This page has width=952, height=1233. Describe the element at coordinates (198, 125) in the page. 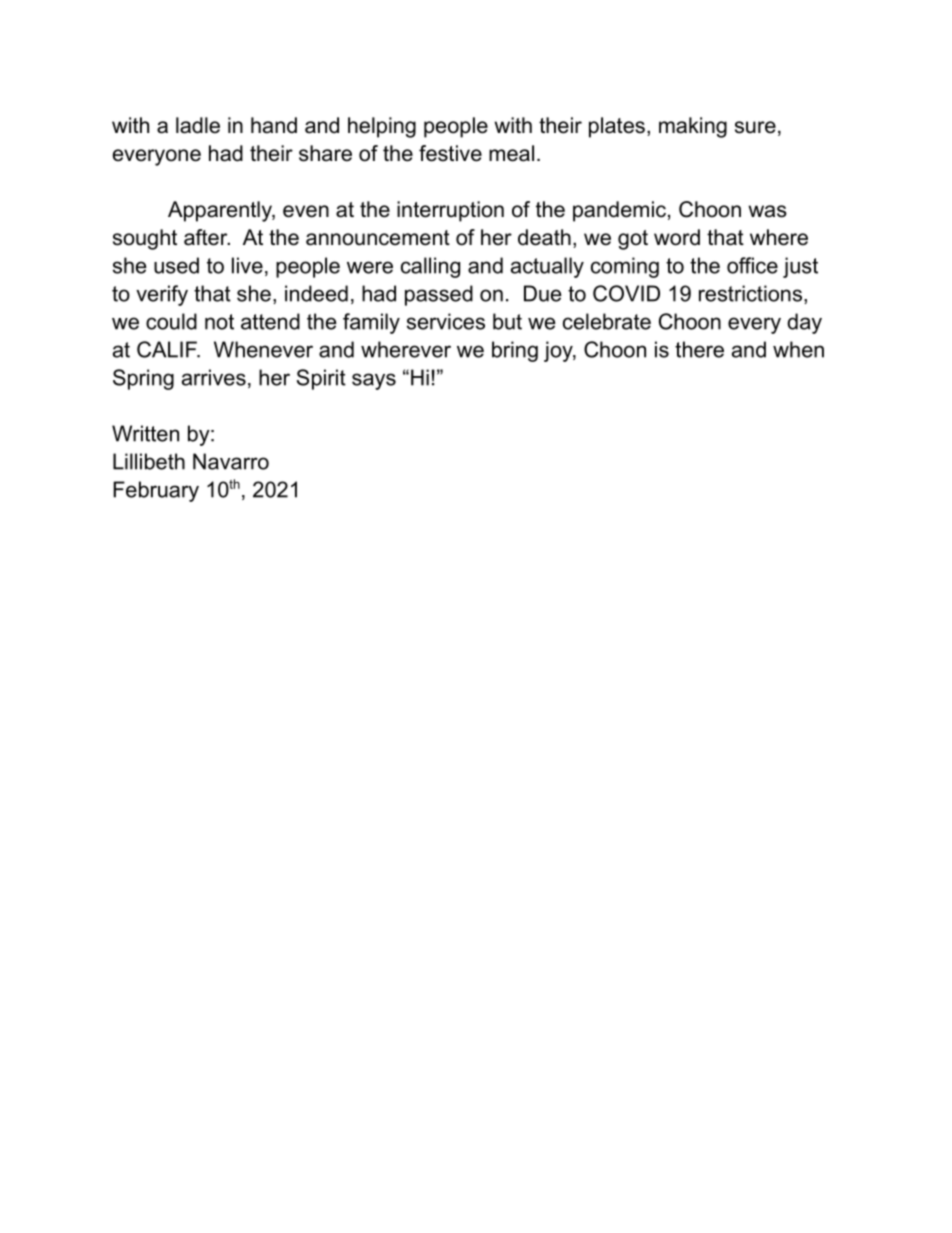

I see `ladle` at that location.
